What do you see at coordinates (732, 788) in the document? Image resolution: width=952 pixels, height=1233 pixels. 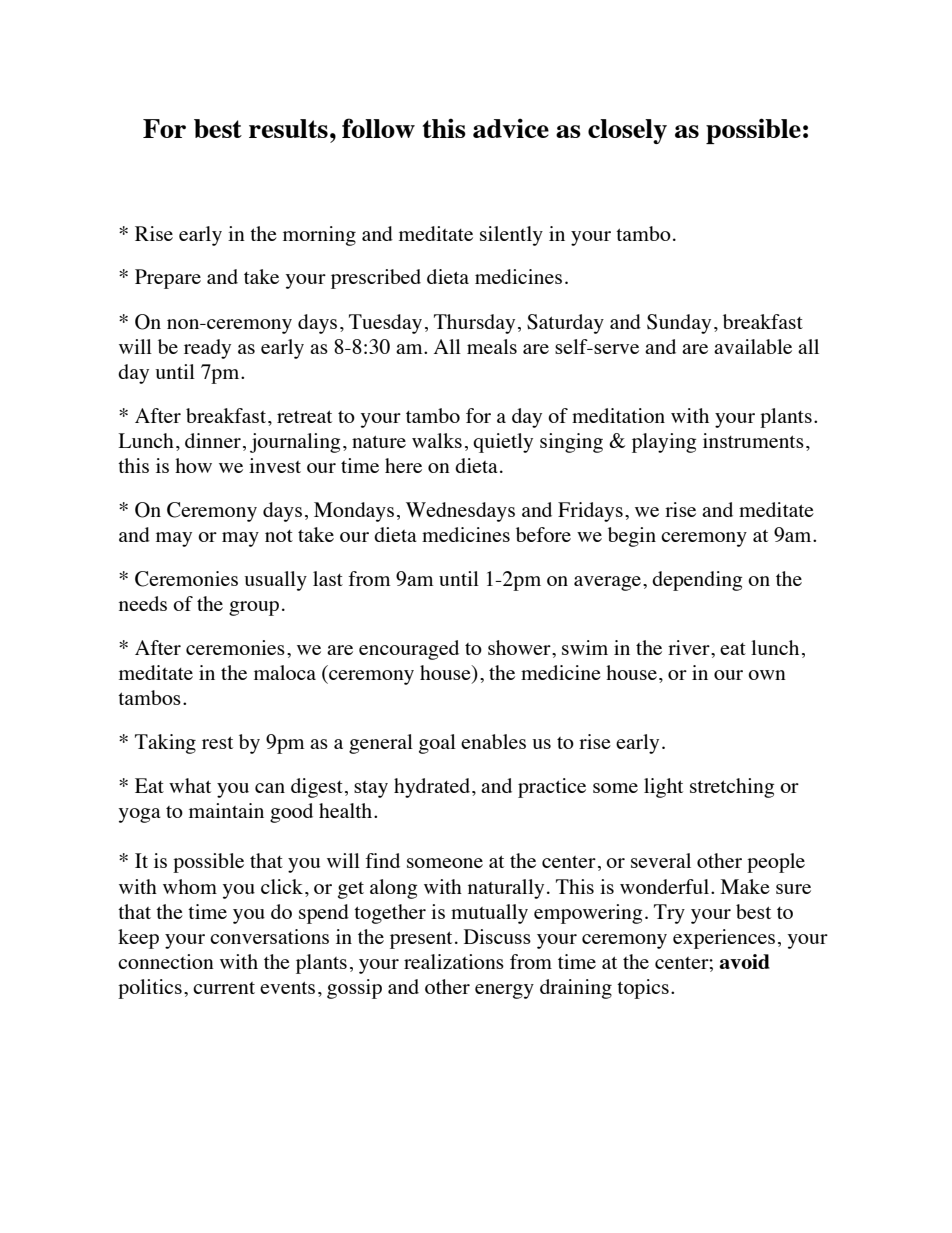 I see `stretching` at bounding box center [732, 788].
